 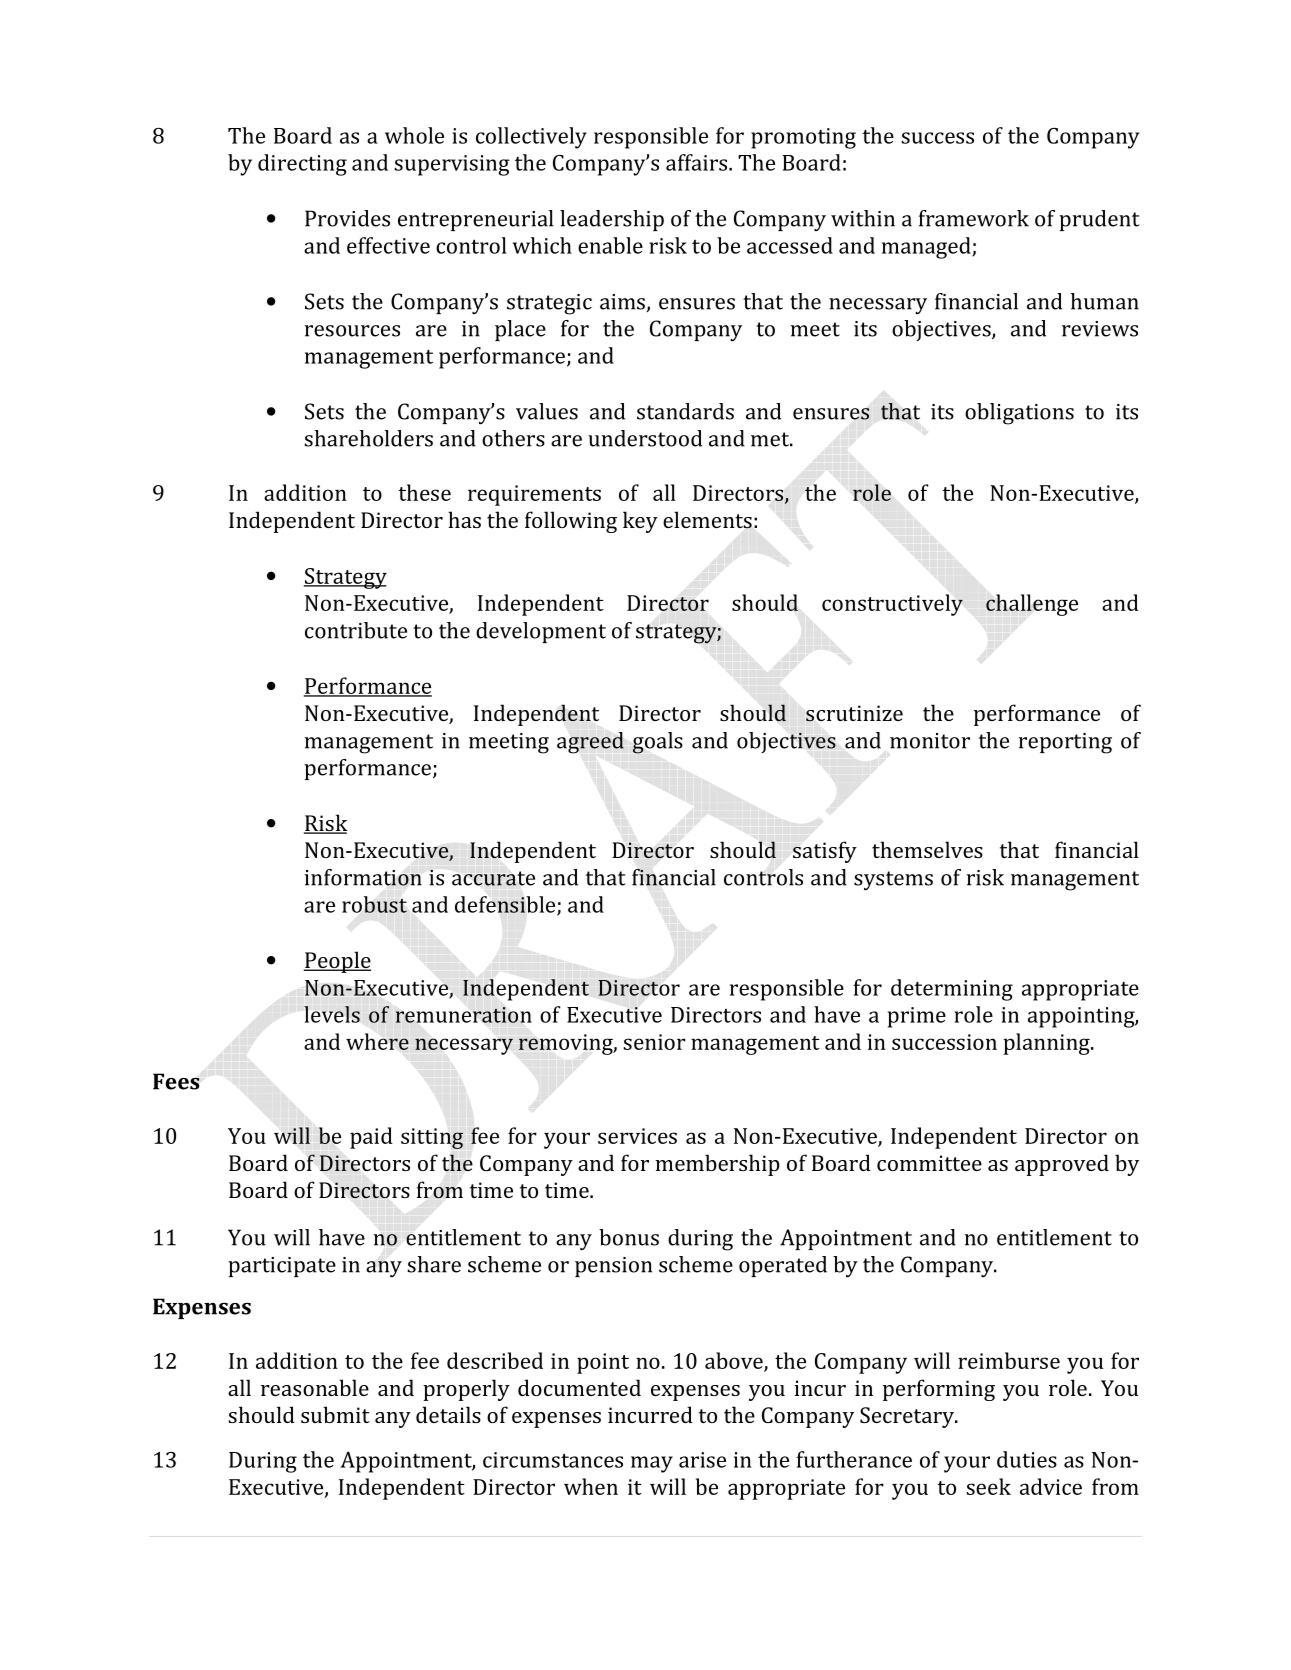 I want to click on submit, so click(x=335, y=1414).
